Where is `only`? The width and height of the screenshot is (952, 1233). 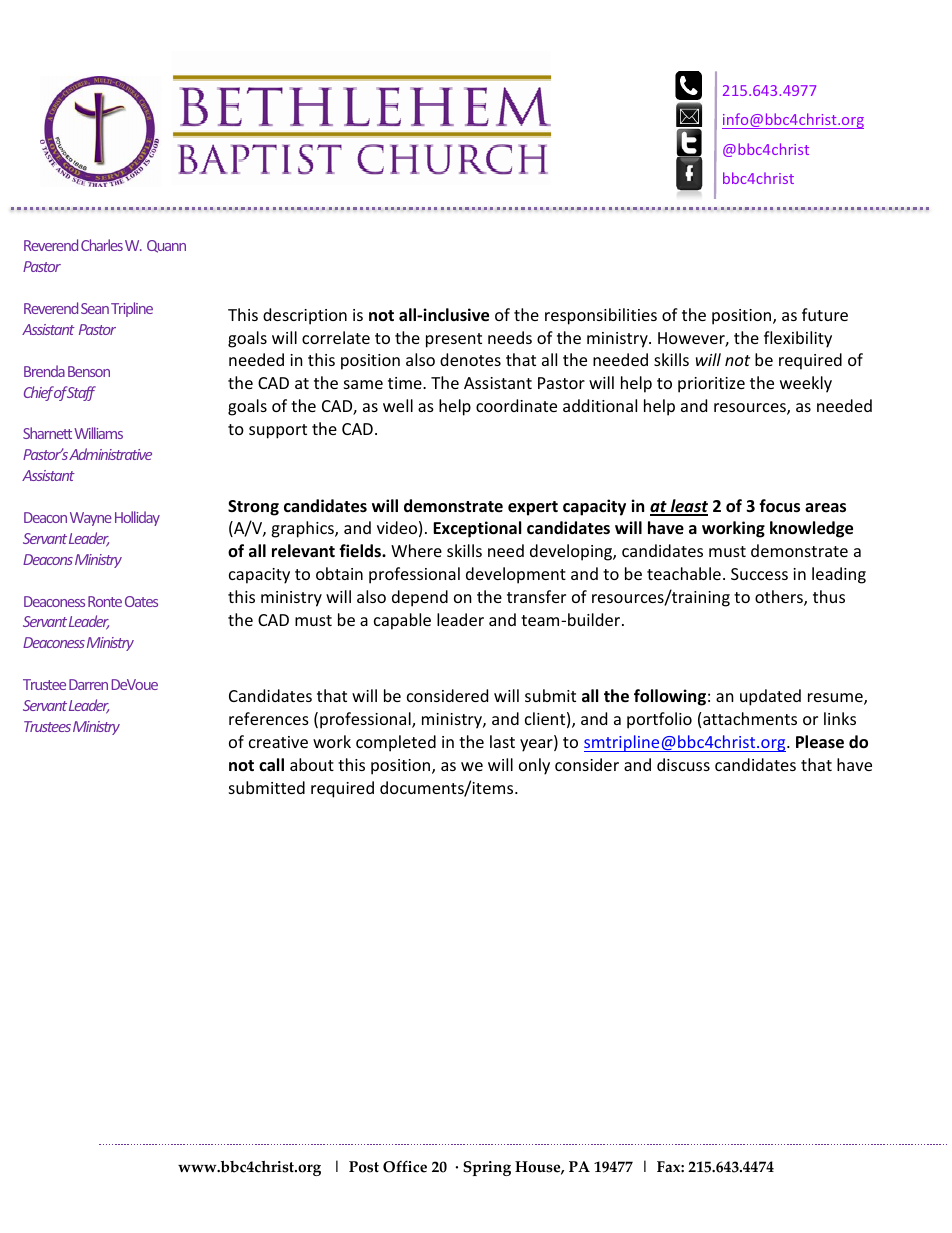 only is located at coordinates (534, 766).
